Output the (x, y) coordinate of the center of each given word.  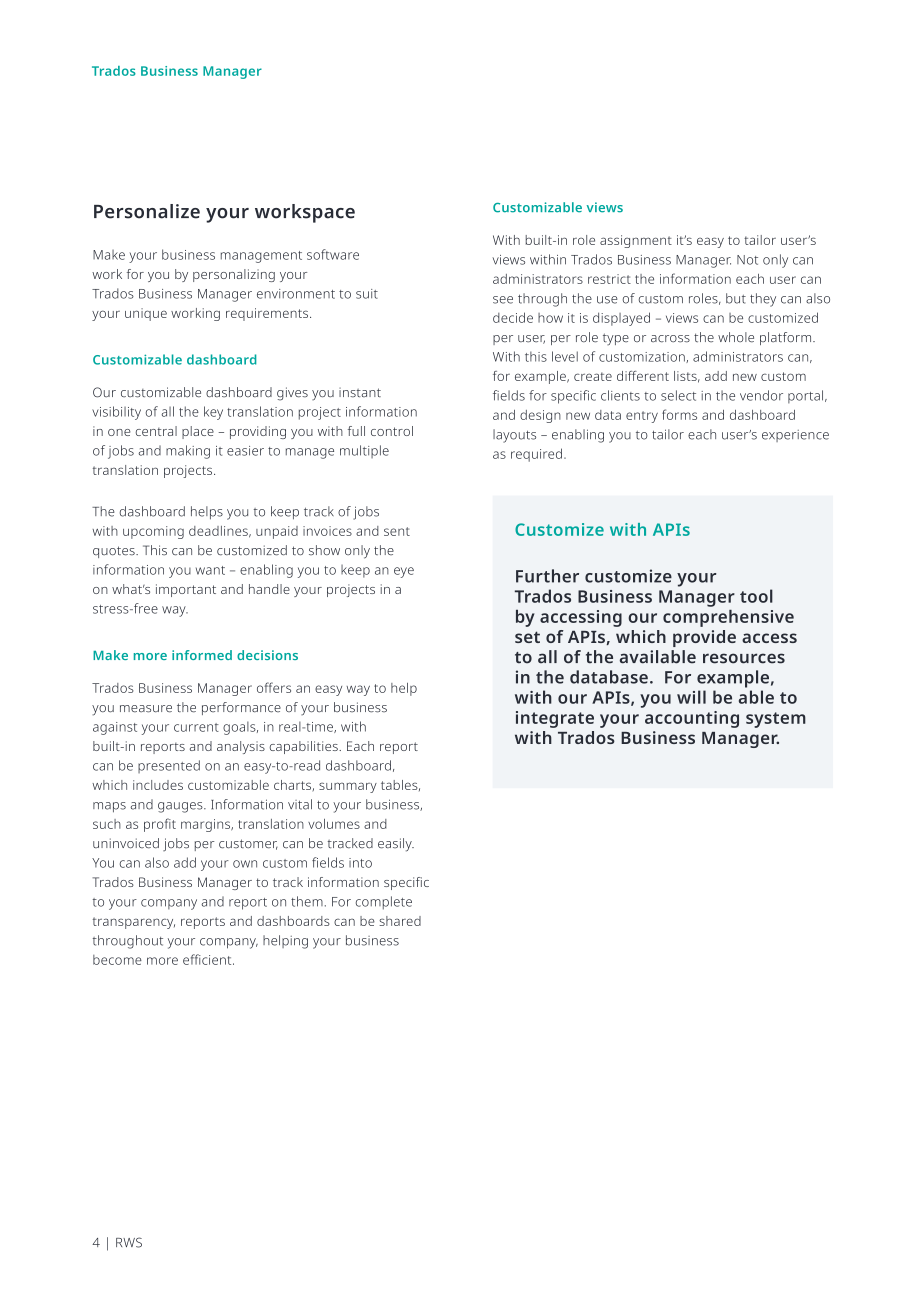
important (186, 590)
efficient (208, 959)
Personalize (147, 211)
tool (756, 596)
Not (747, 260)
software (333, 254)
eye (404, 572)
